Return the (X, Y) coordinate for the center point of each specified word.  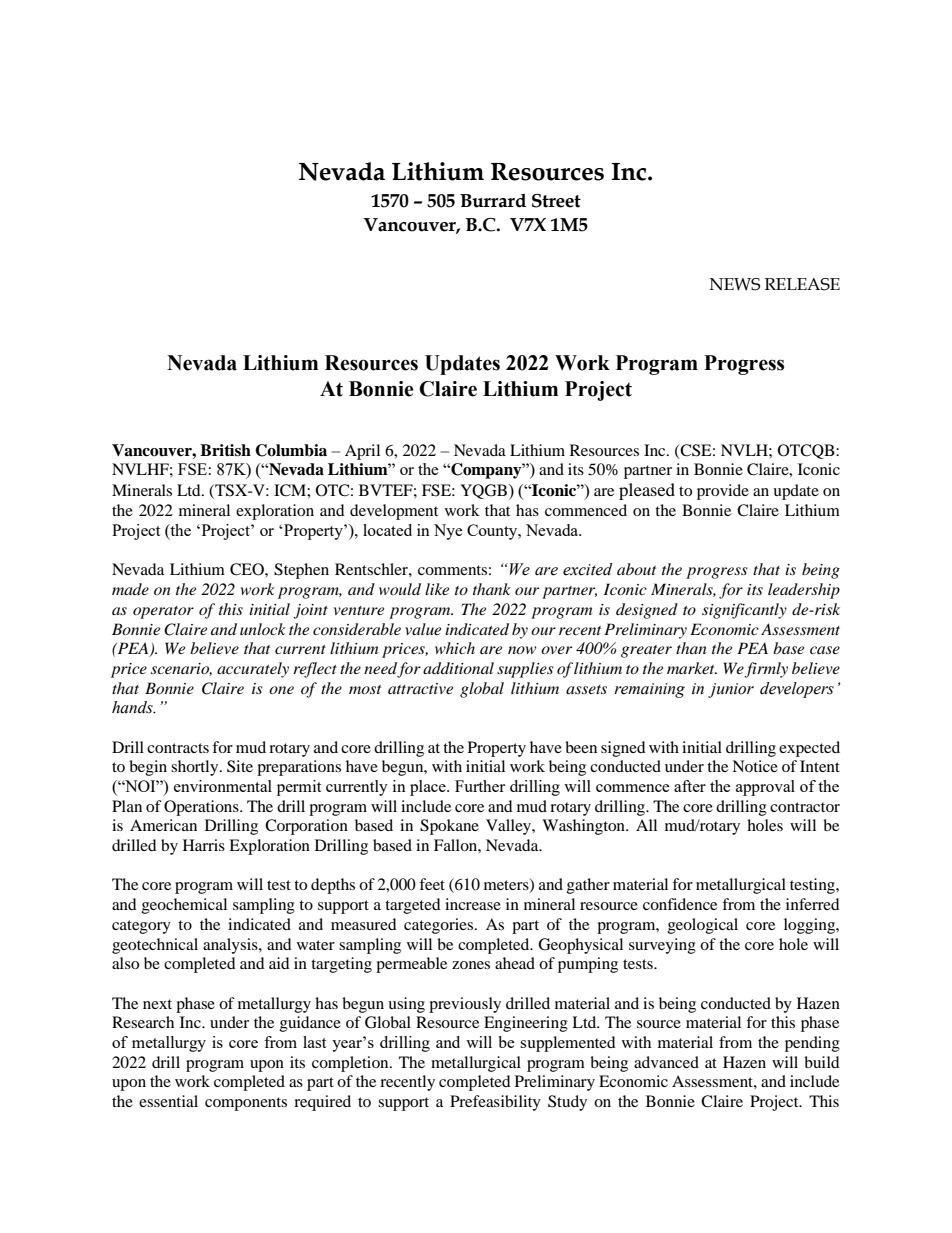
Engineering (526, 1024)
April (362, 452)
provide (723, 492)
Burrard (493, 200)
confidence (680, 904)
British (225, 450)
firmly (766, 670)
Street (556, 201)
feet (432, 884)
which (455, 648)
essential (168, 1101)
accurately (253, 670)
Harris (204, 845)
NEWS (735, 284)
